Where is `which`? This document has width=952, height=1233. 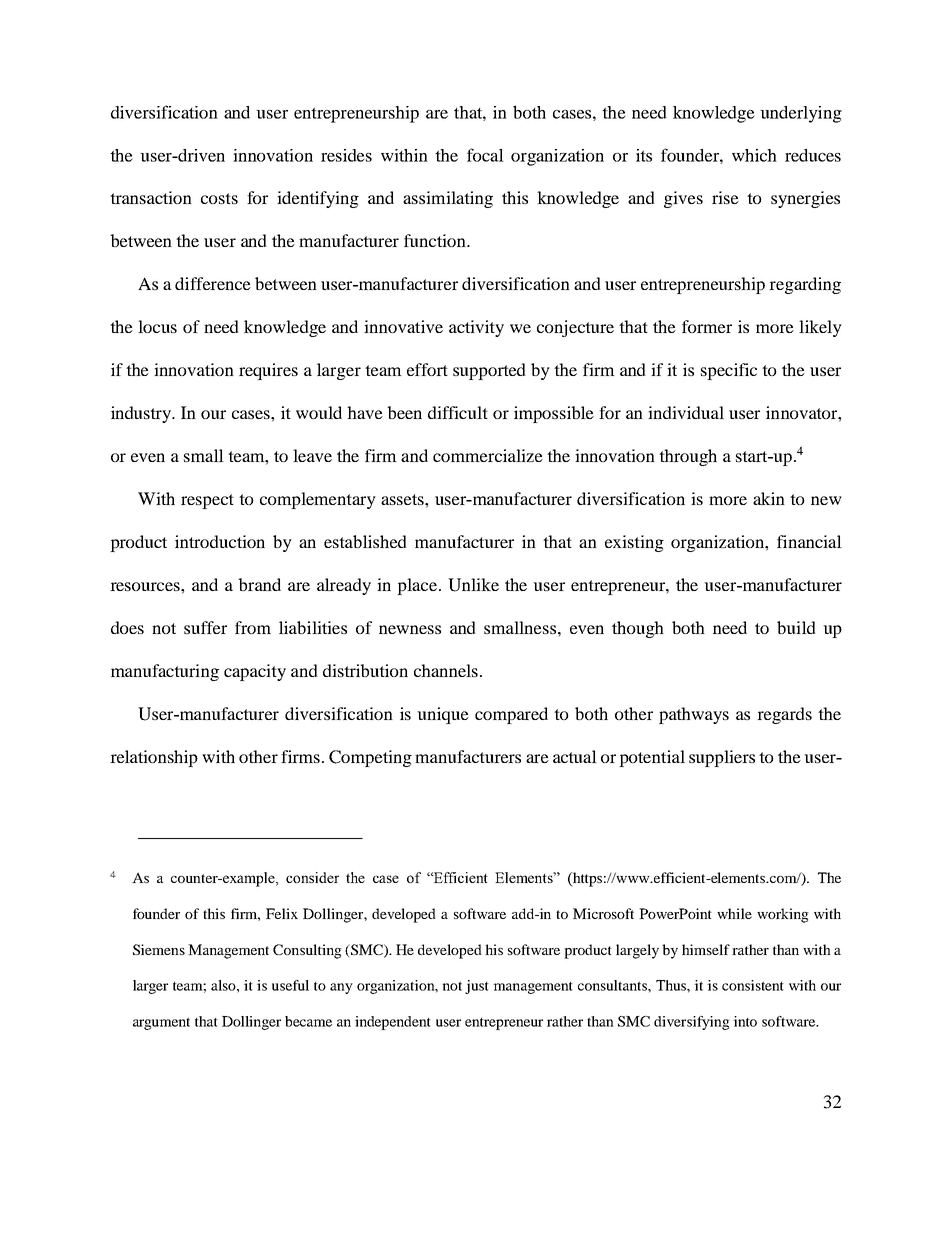 which is located at coordinates (754, 155).
